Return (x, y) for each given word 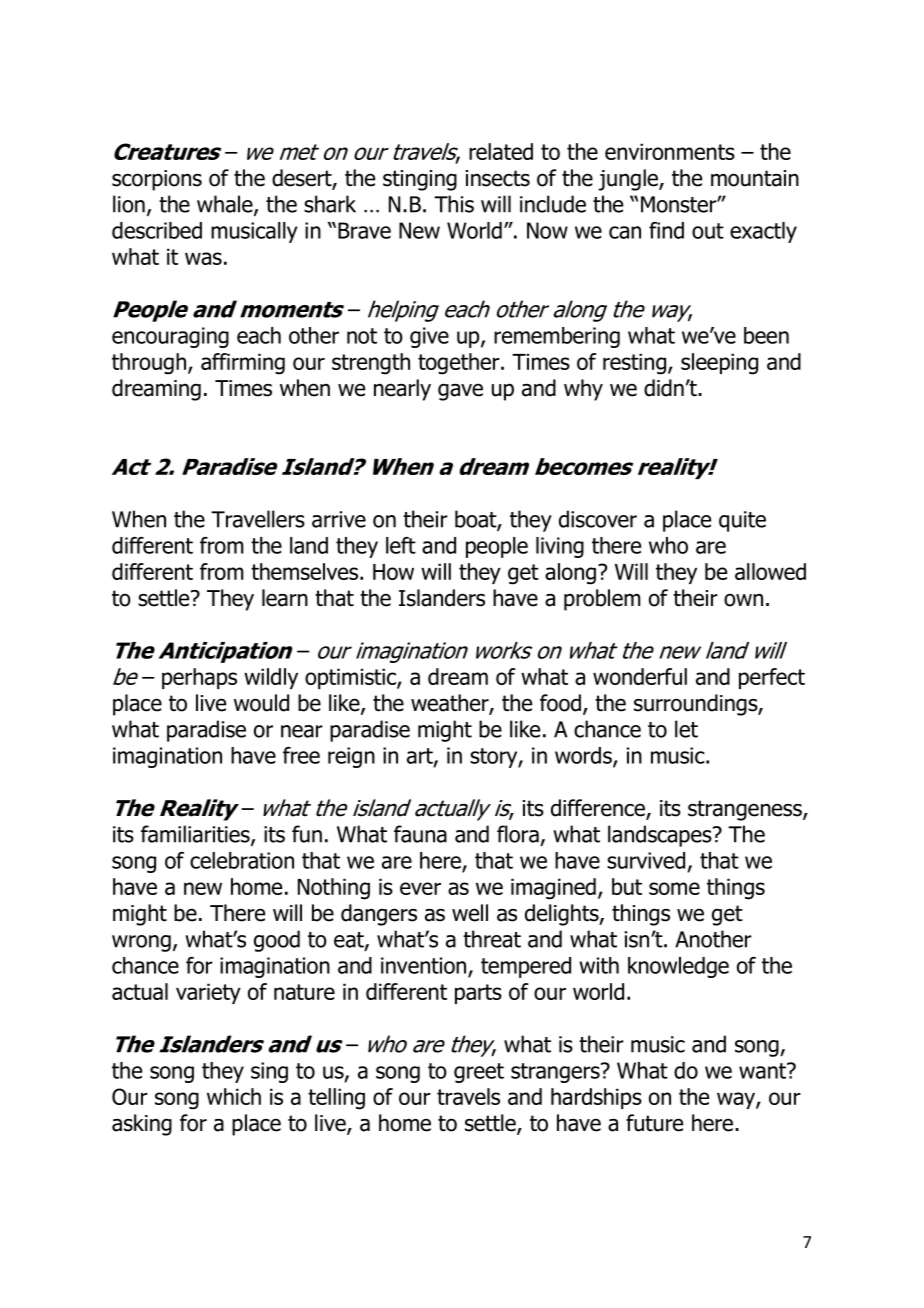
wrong (141, 943)
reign (351, 757)
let (686, 729)
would (261, 703)
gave (460, 392)
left (401, 545)
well (470, 913)
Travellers (258, 519)
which (234, 1096)
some (674, 888)
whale (226, 205)
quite (742, 521)
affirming (243, 364)
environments (670, 151)
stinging (420, 180)
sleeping (719, 364)
